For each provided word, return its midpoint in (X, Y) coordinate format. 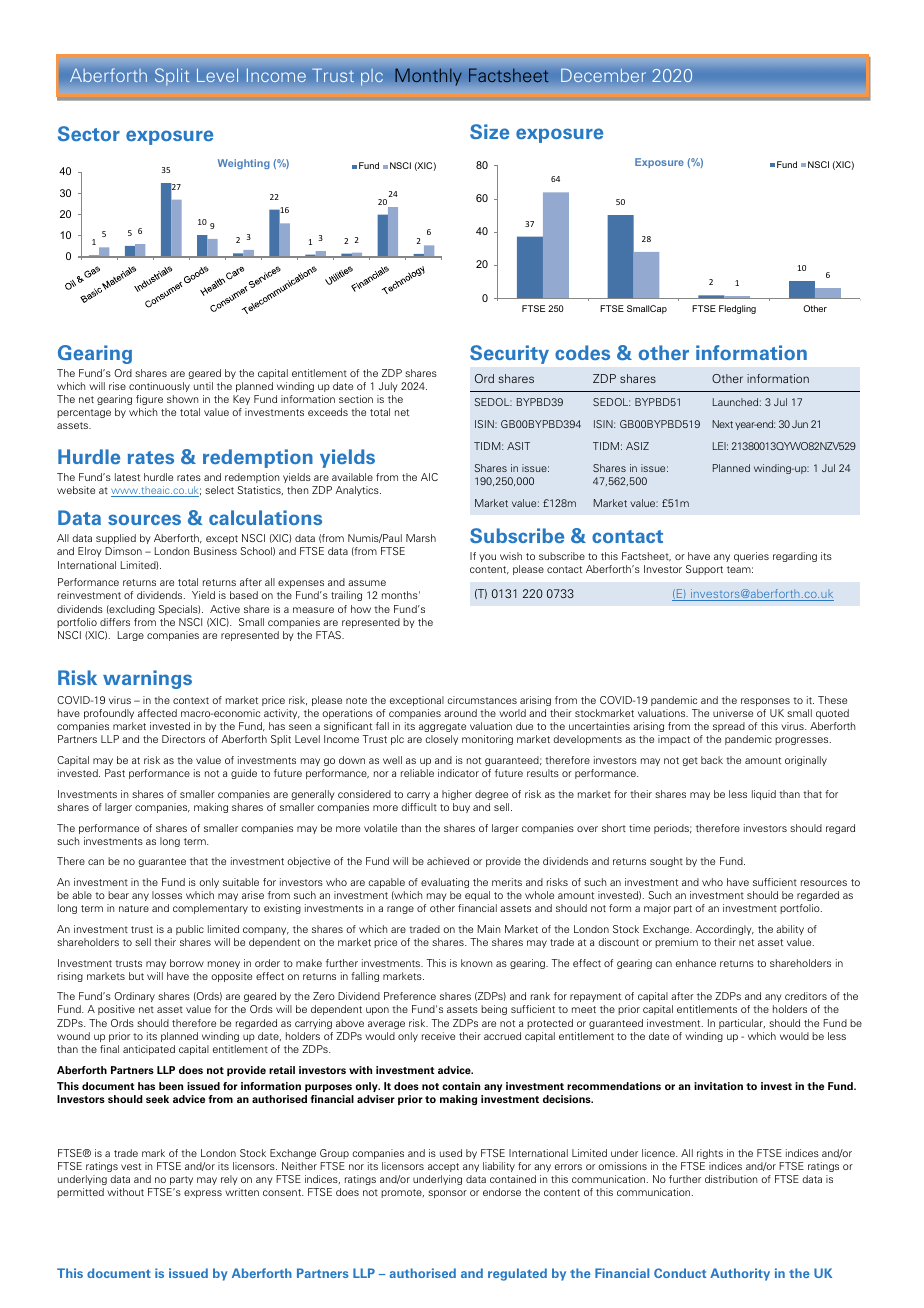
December (603, 75)
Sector (89, 133)
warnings (147, 679)
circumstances (482, 700)
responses (765, 702)
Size (489, 131)
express (203, 1194)
